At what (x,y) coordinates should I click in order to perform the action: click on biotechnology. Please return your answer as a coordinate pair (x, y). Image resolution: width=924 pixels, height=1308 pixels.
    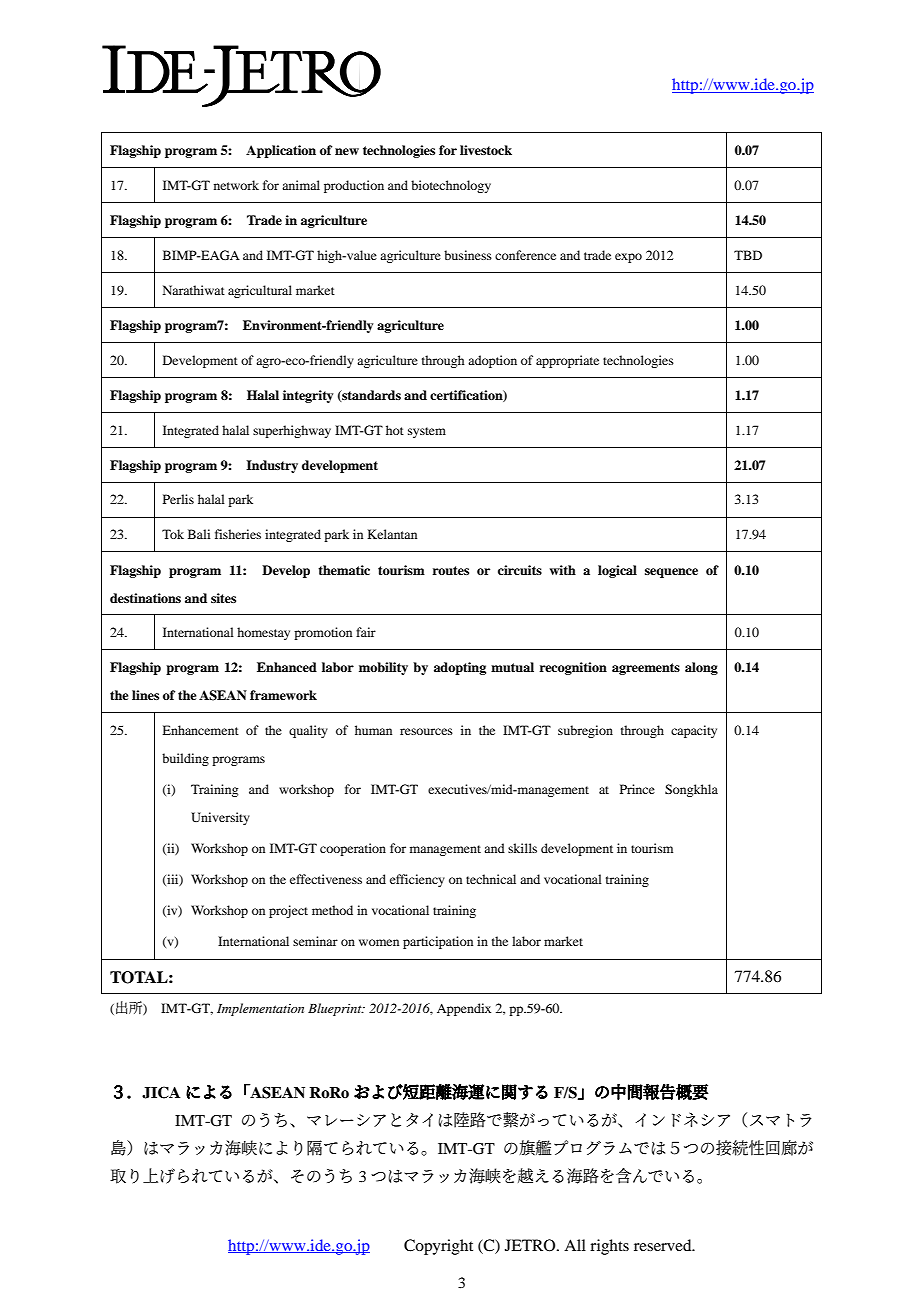
    Looking at the image, I should click on (451, 186).
